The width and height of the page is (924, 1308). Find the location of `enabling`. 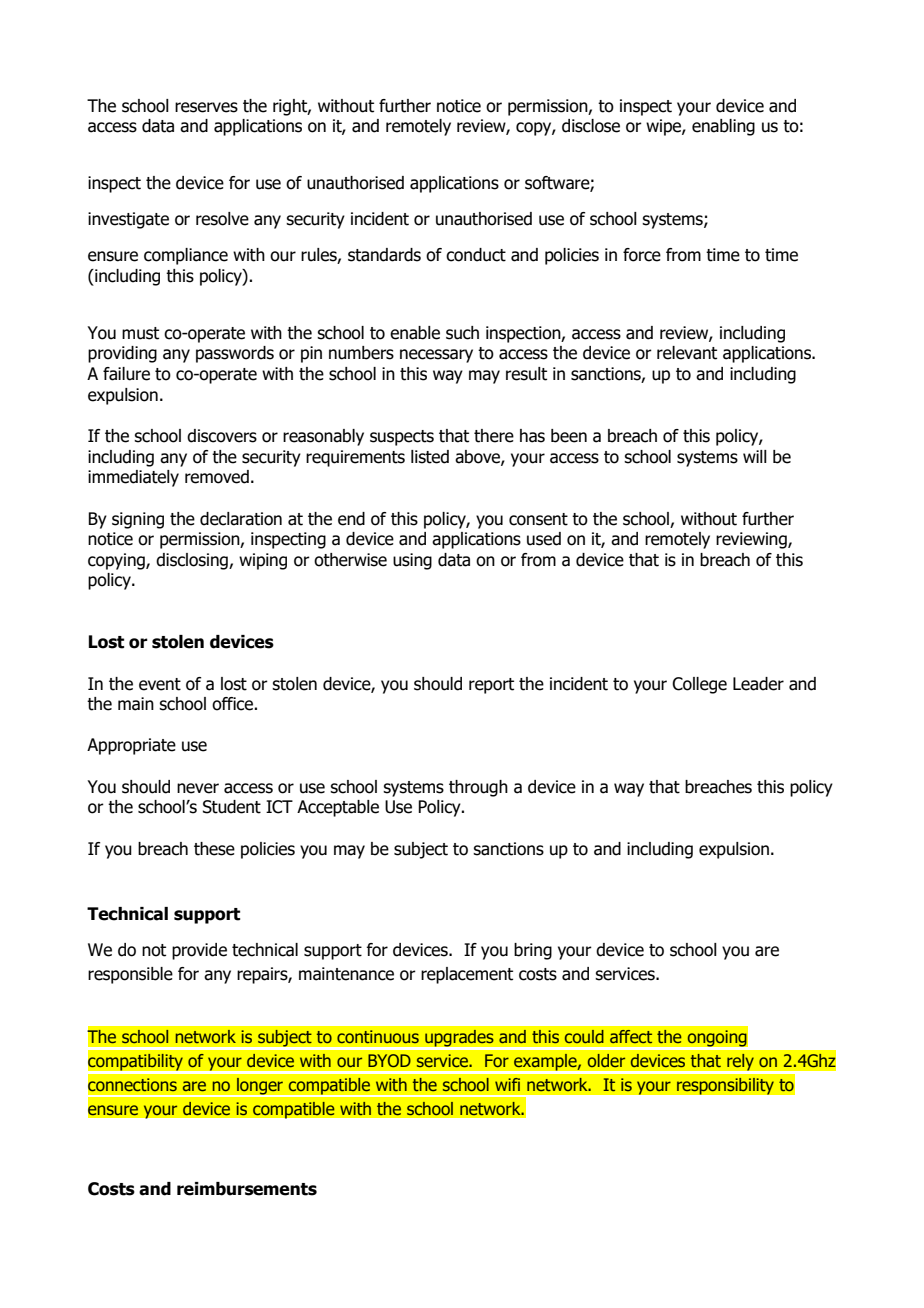

enabling is located at coordinates (723, 127).
